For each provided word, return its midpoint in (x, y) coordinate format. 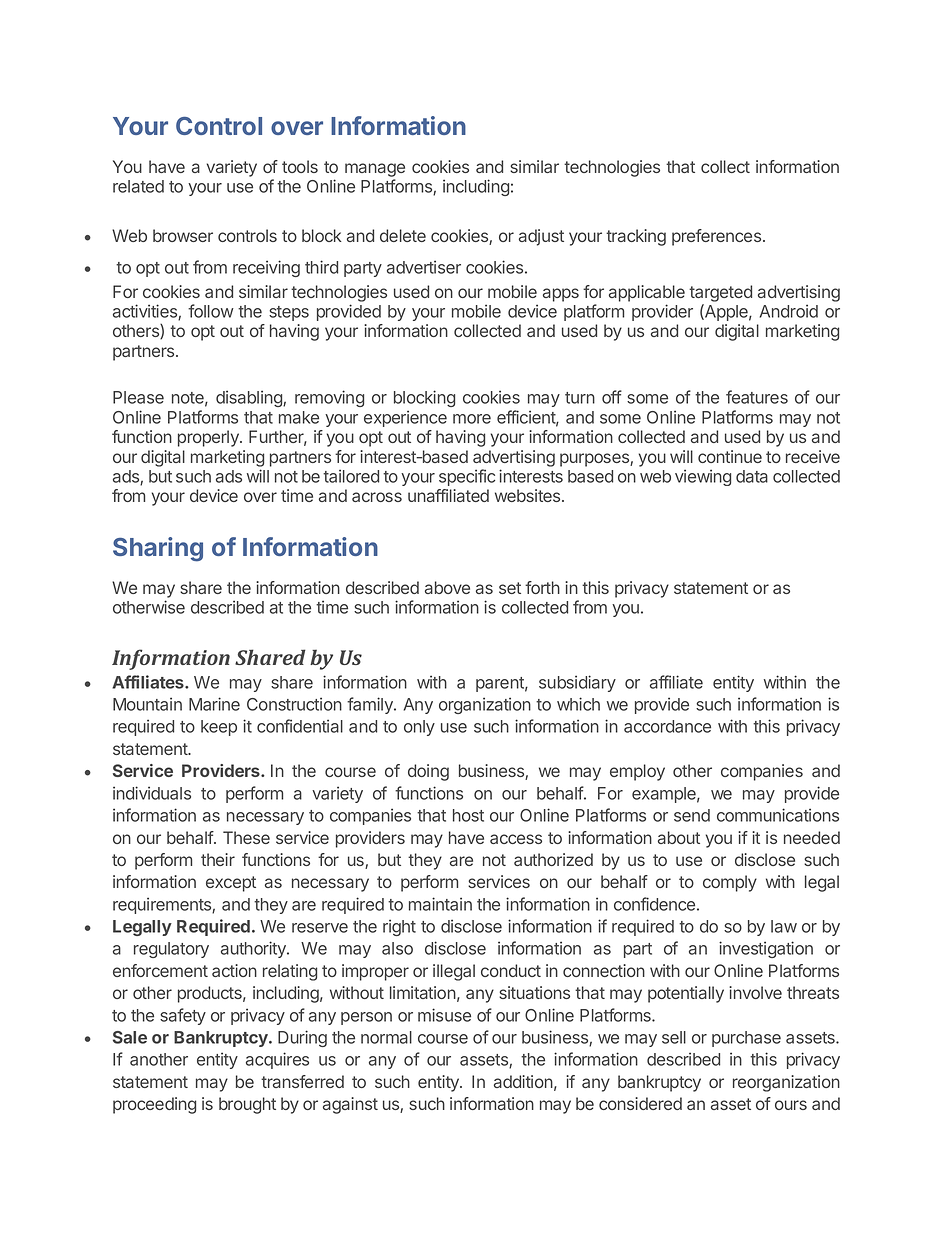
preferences (716, 237)
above (447, 587)
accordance (667, 726)
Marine (214, 704)
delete (403, 235)
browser (183, 235)
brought (247, 1105)
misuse (444, 1015)
